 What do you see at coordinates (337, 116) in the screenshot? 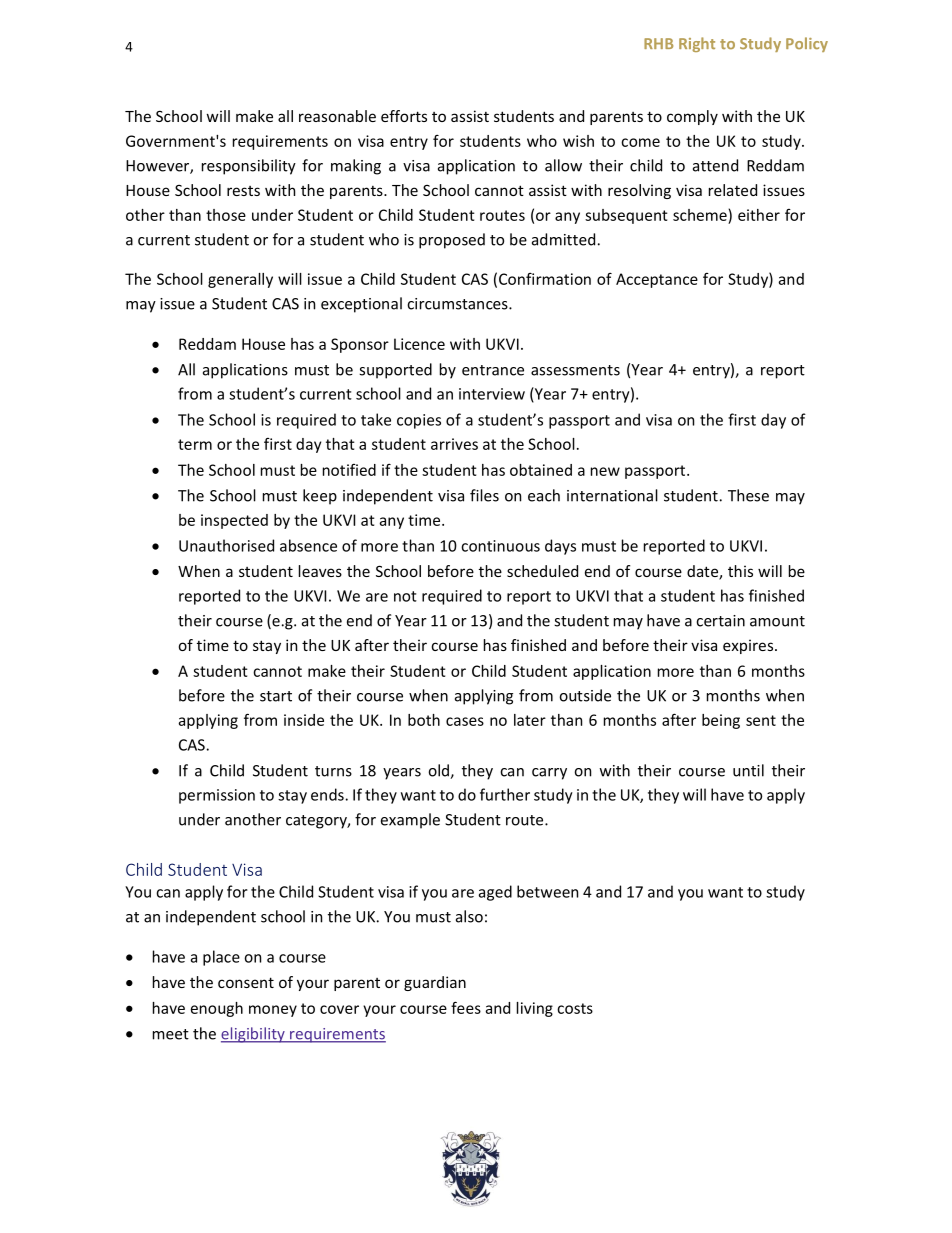
I see `reasonable` at bounding box center [337, 116].
